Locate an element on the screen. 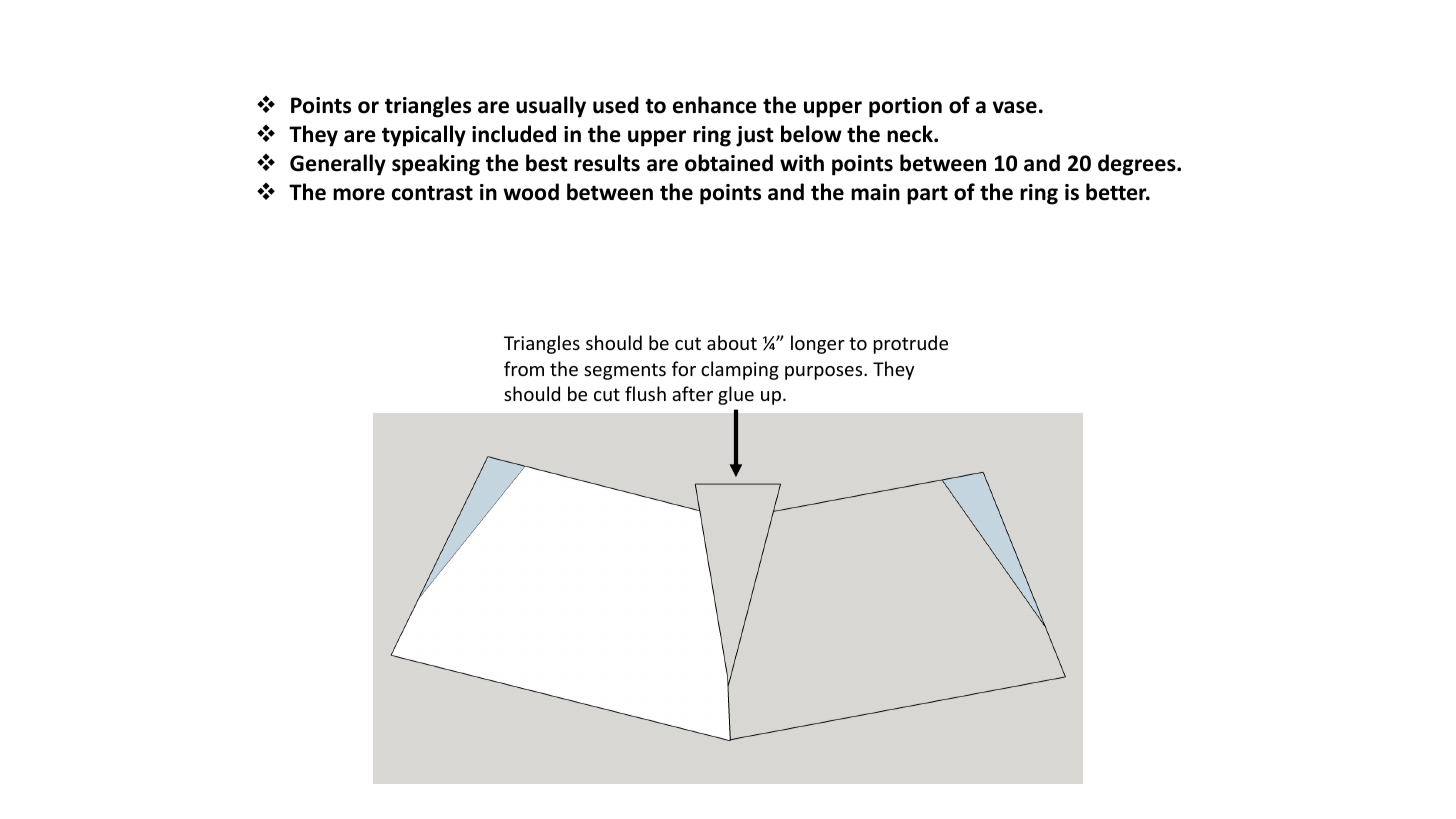 This screenshot has width=1456, height=819. part is located at coordinates (927, 195).
